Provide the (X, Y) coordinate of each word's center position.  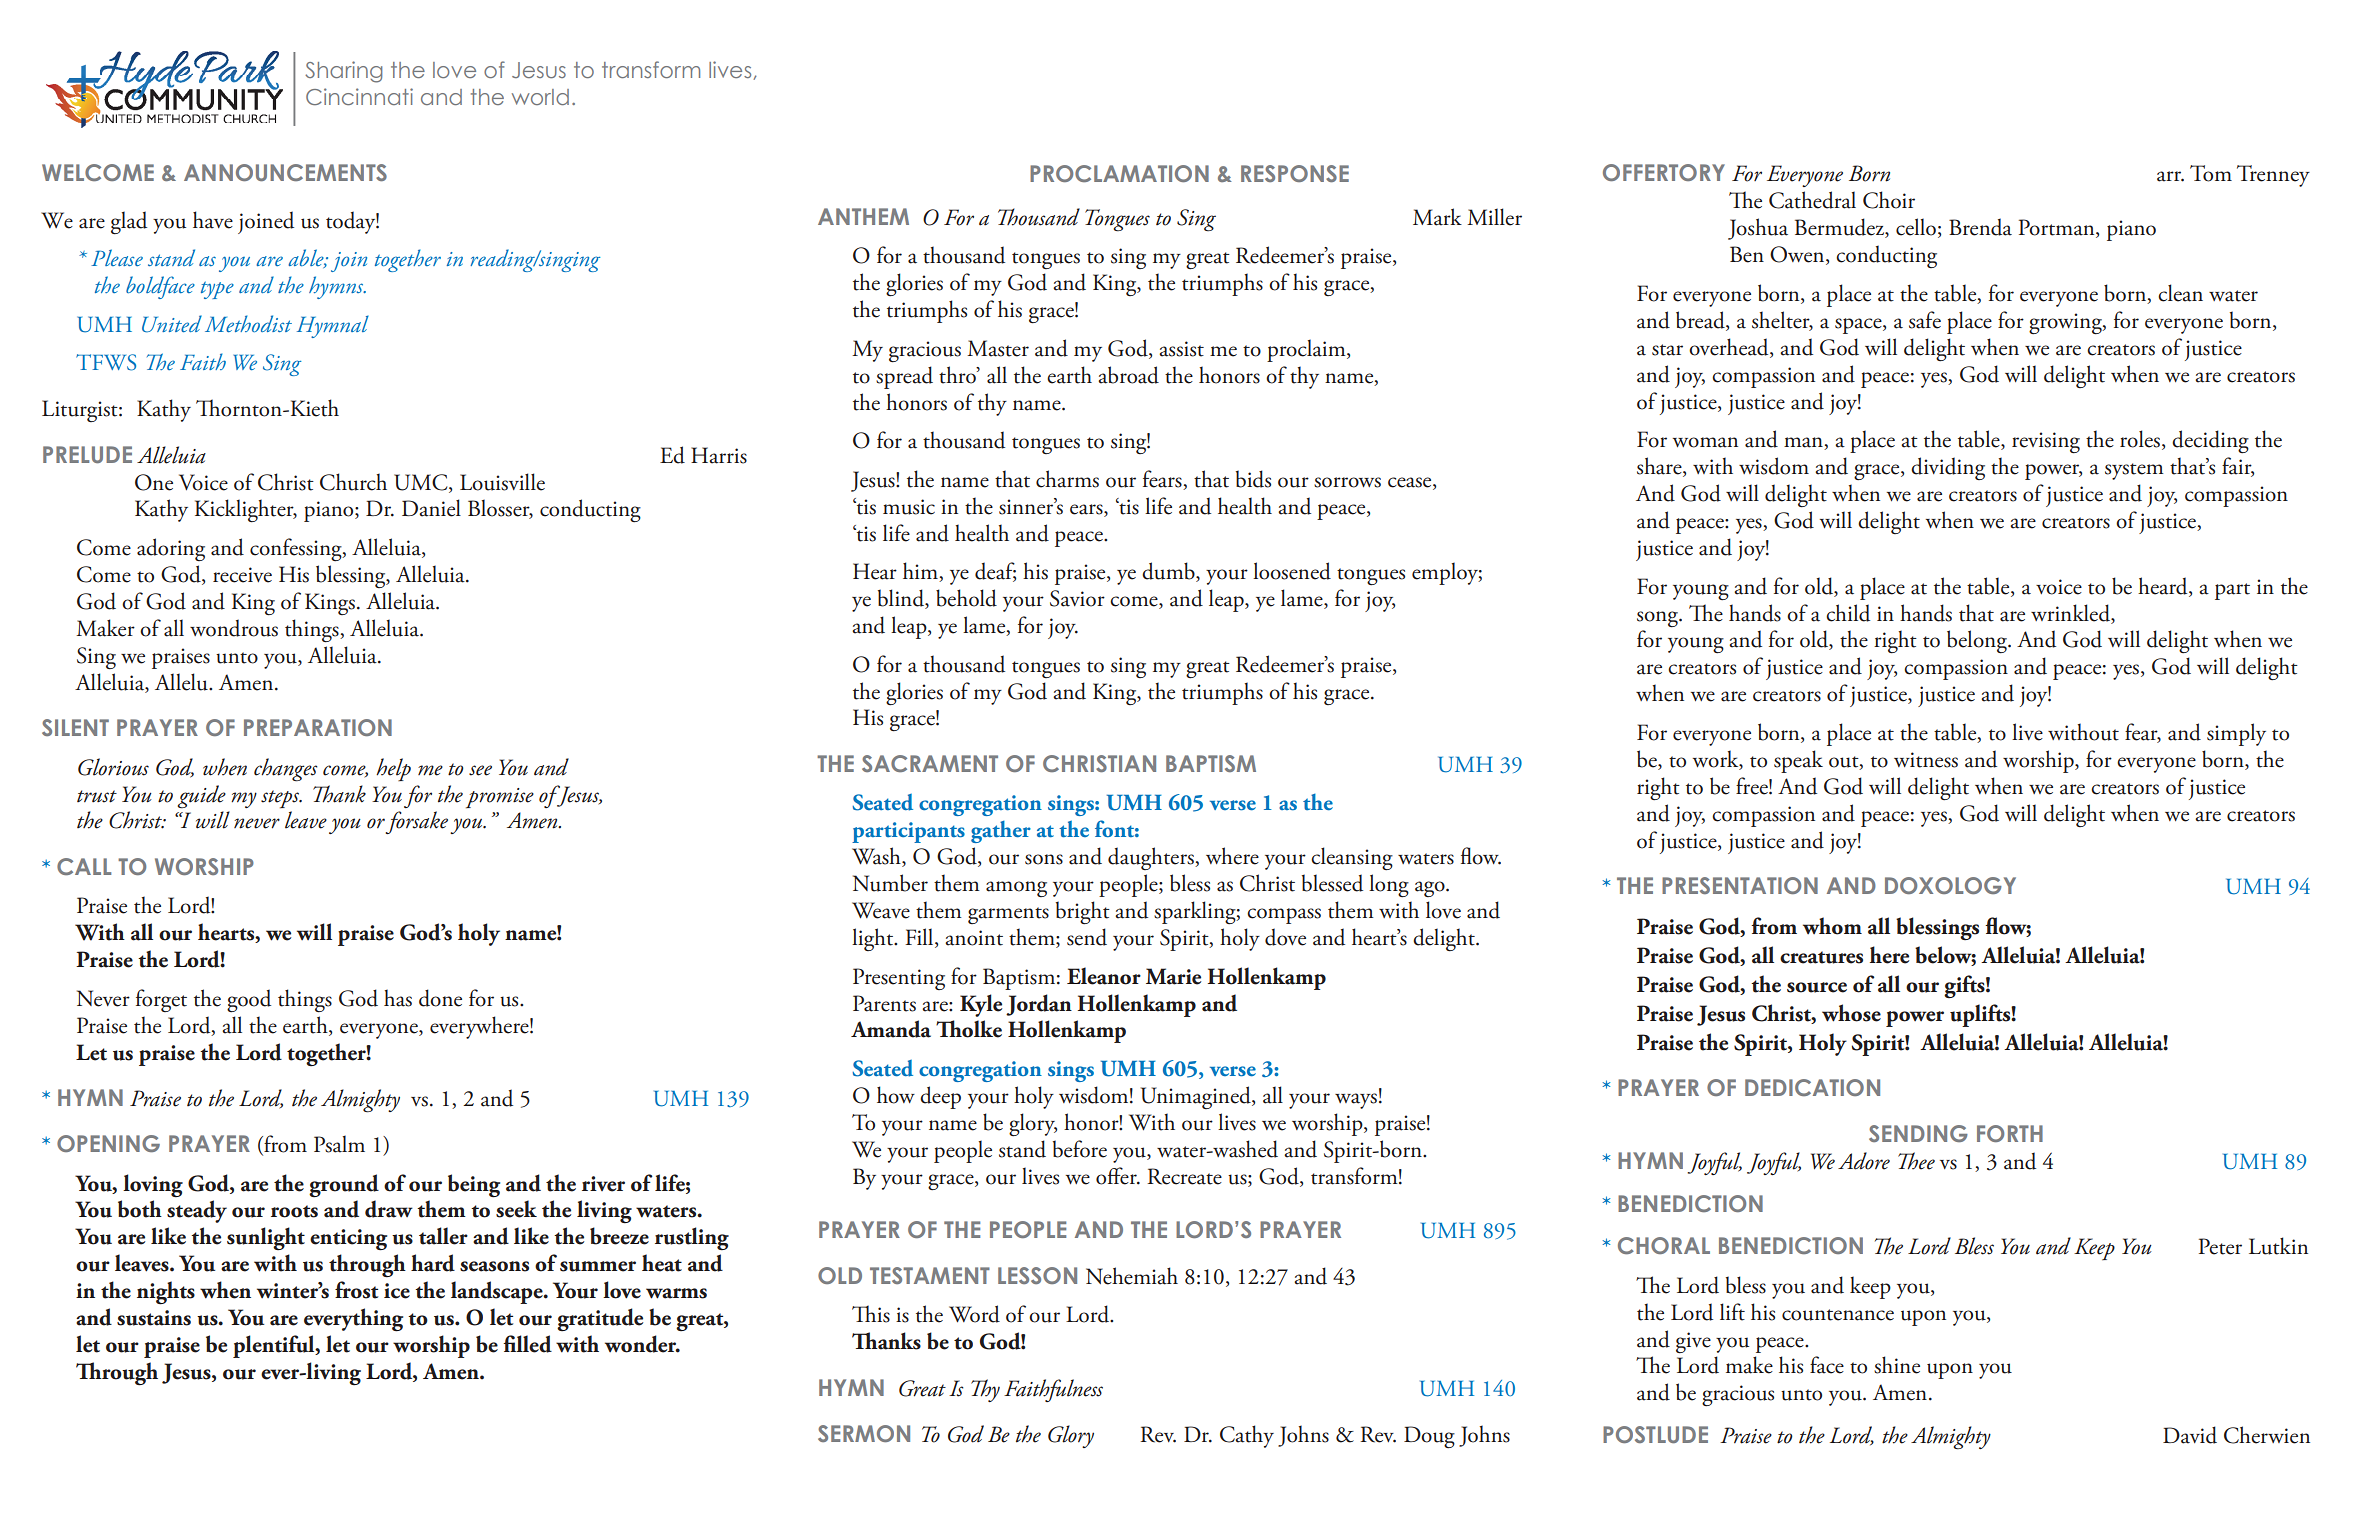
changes (286, 770)
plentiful (275, 1346)
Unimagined (1197, 1097)
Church (353, 482)
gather (1001, 832)
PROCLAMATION (1119, 173)
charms (1067, 479)
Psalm (339, 1144)
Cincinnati (359, 96)
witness (1926, 760)
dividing (1948, 468)
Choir (1889, 200)
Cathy (1247, 1436)
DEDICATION (1812, 1087)
